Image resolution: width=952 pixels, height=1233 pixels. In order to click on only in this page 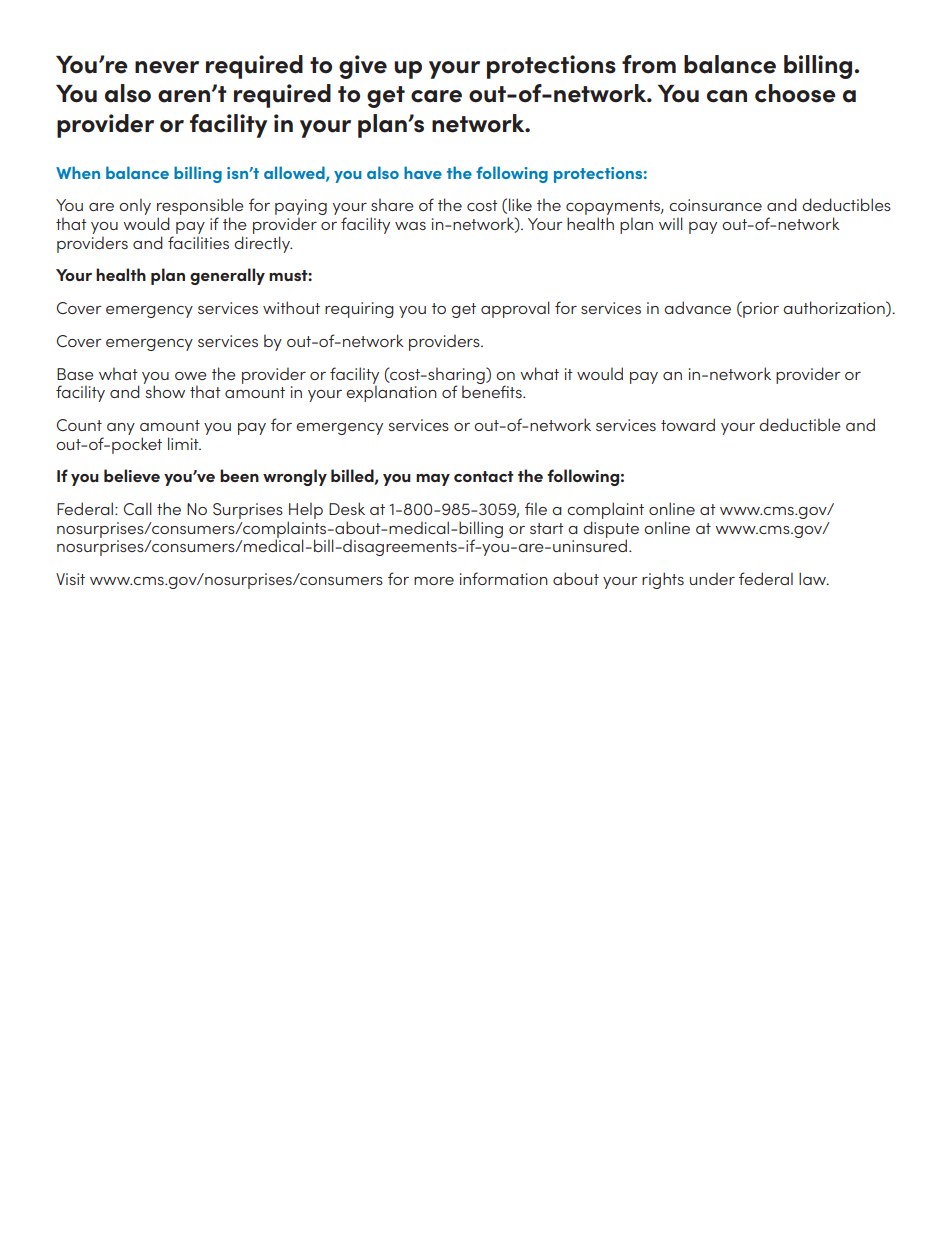, I will do `click(135, 206)`.
